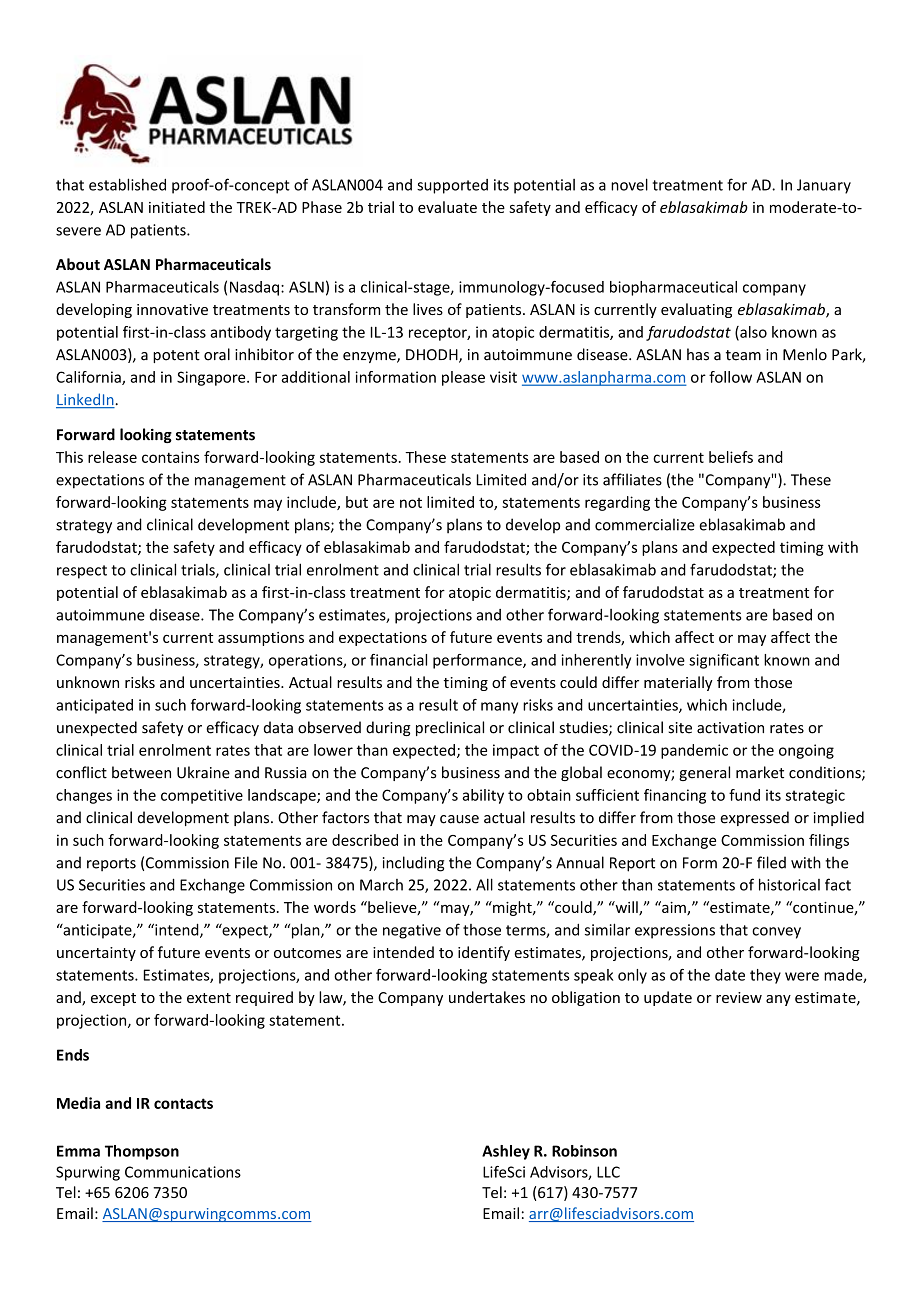  Describe the element at coordinates (411, 503) in the image. I see `not` at that location.
